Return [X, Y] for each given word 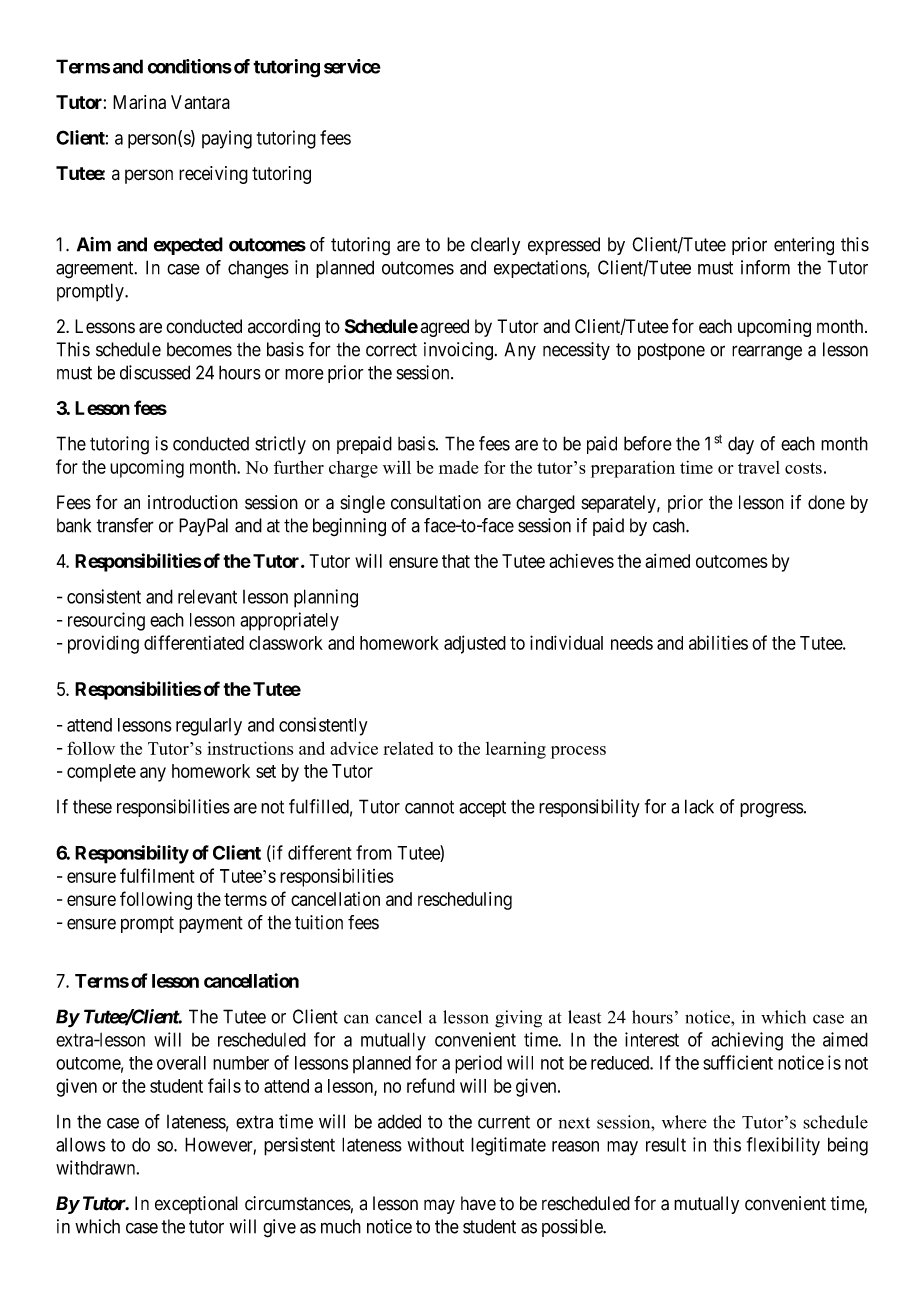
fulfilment [157, 875]
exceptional [196, 1205]
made [459, 467]
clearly [495, 246]
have [478, 1203]
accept [482, 808]
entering [804, 246]
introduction [193, 502]
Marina [139, 102]
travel [759, 467]
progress [772, 810]
